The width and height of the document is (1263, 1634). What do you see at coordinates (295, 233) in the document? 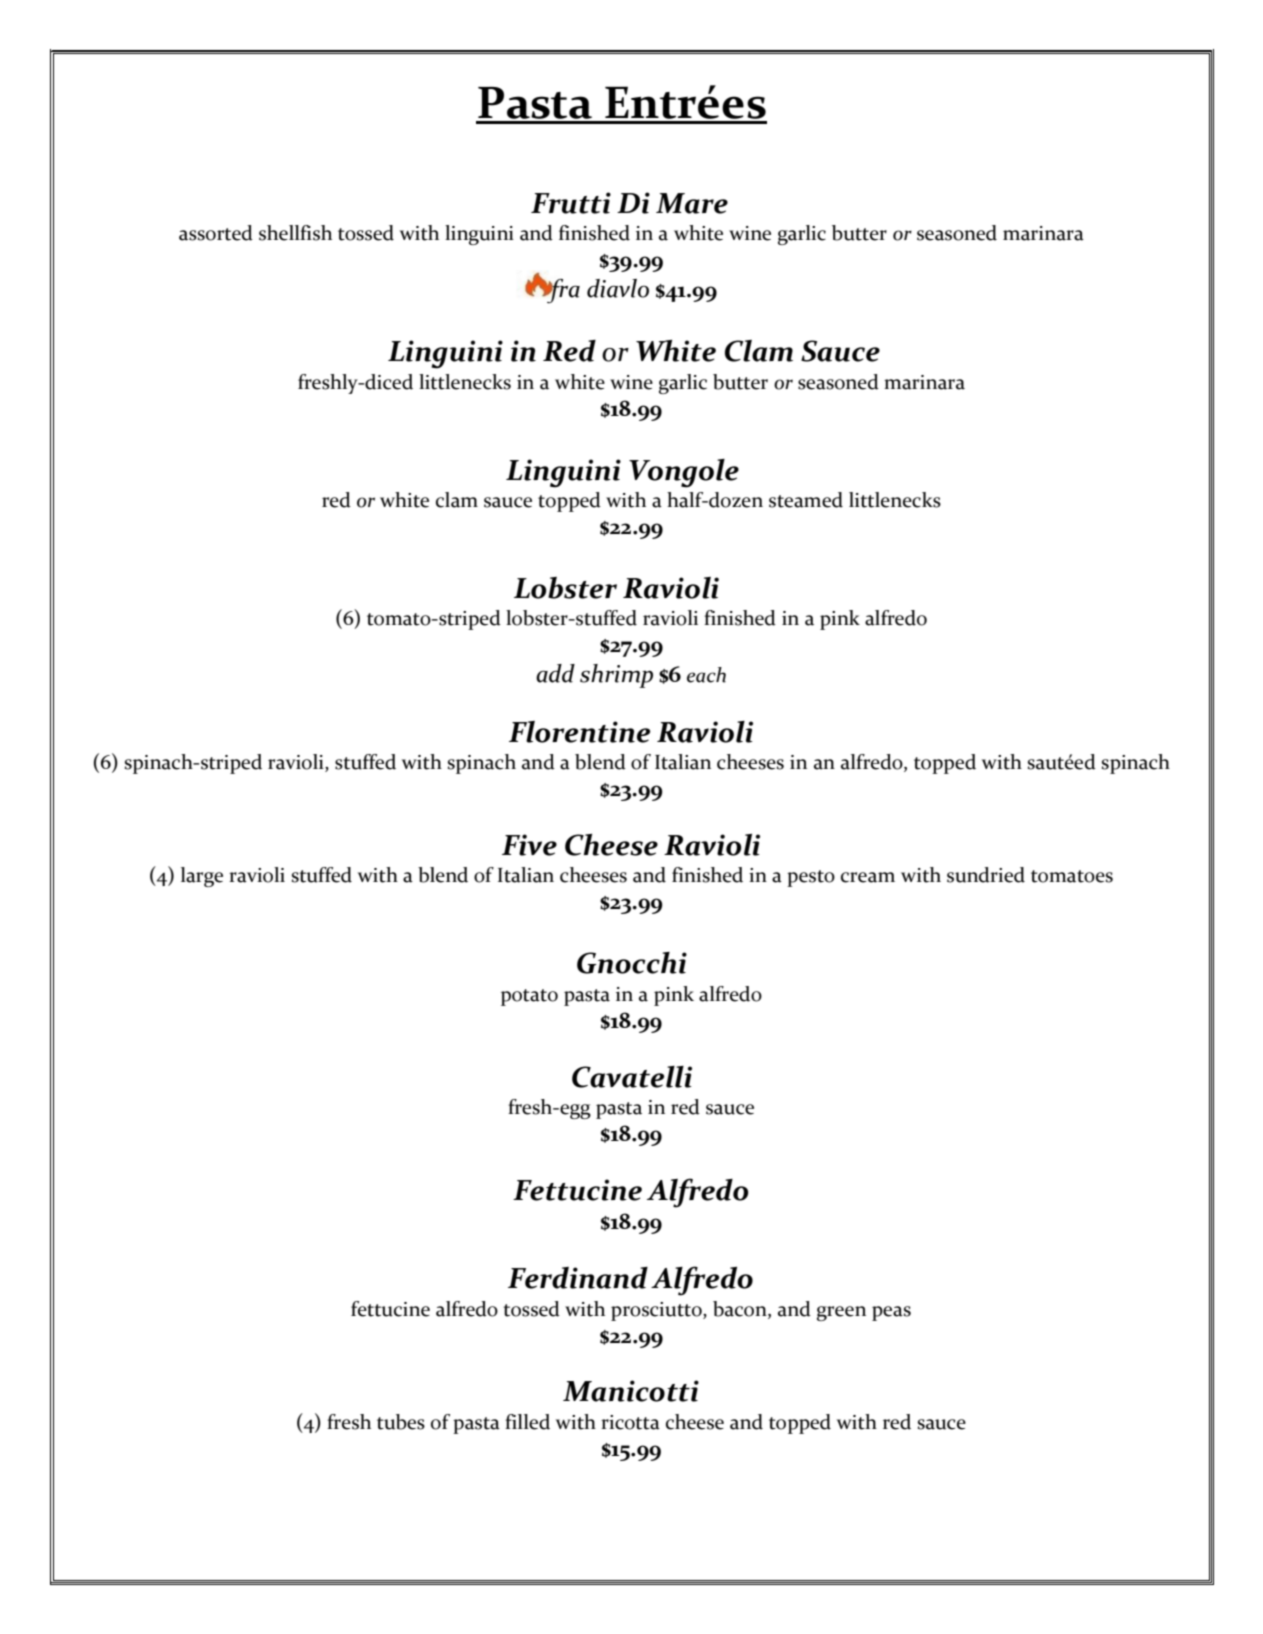
I see `shellfish` at bounding box center [295, 233].
